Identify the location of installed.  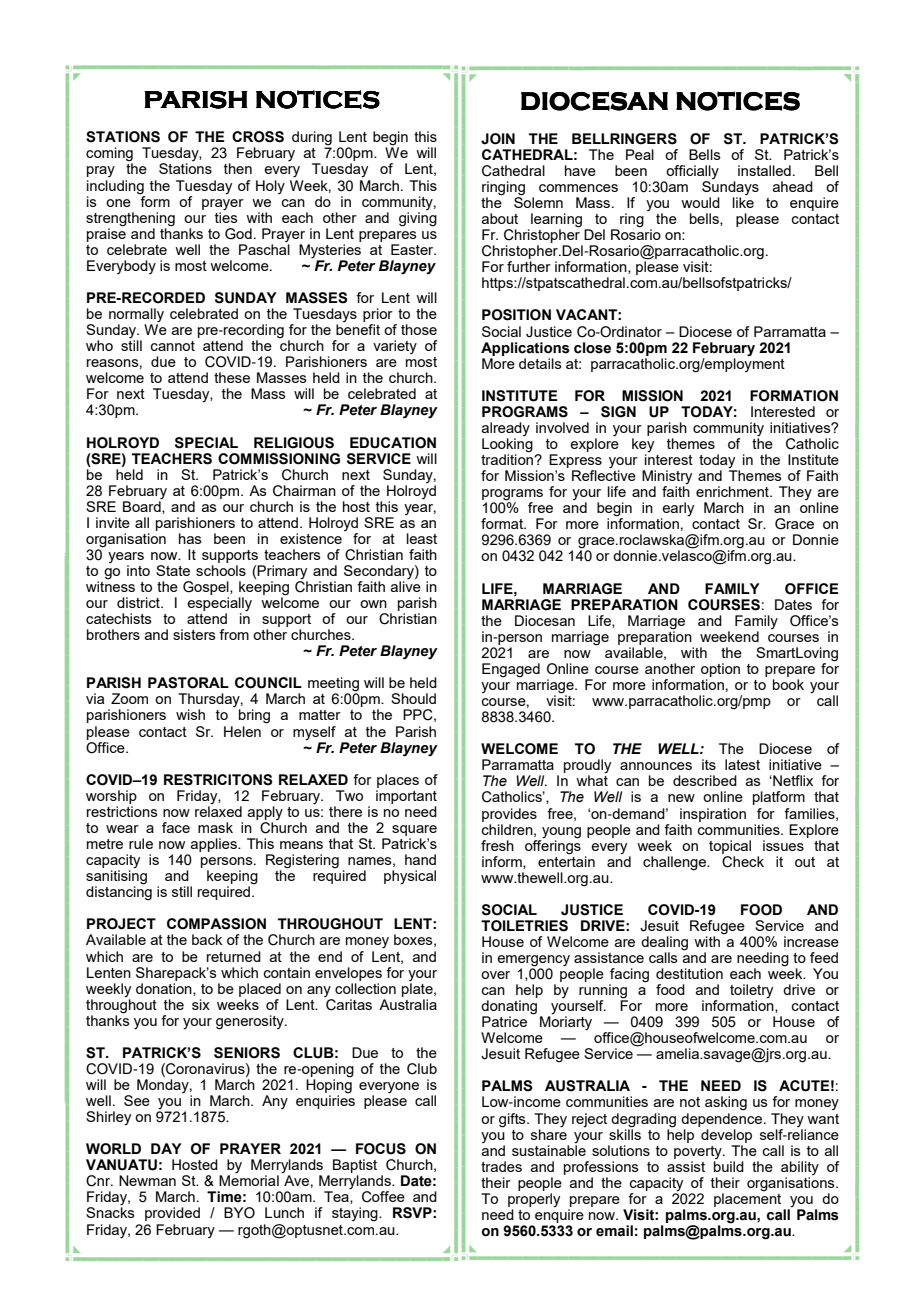
(764, 170).
